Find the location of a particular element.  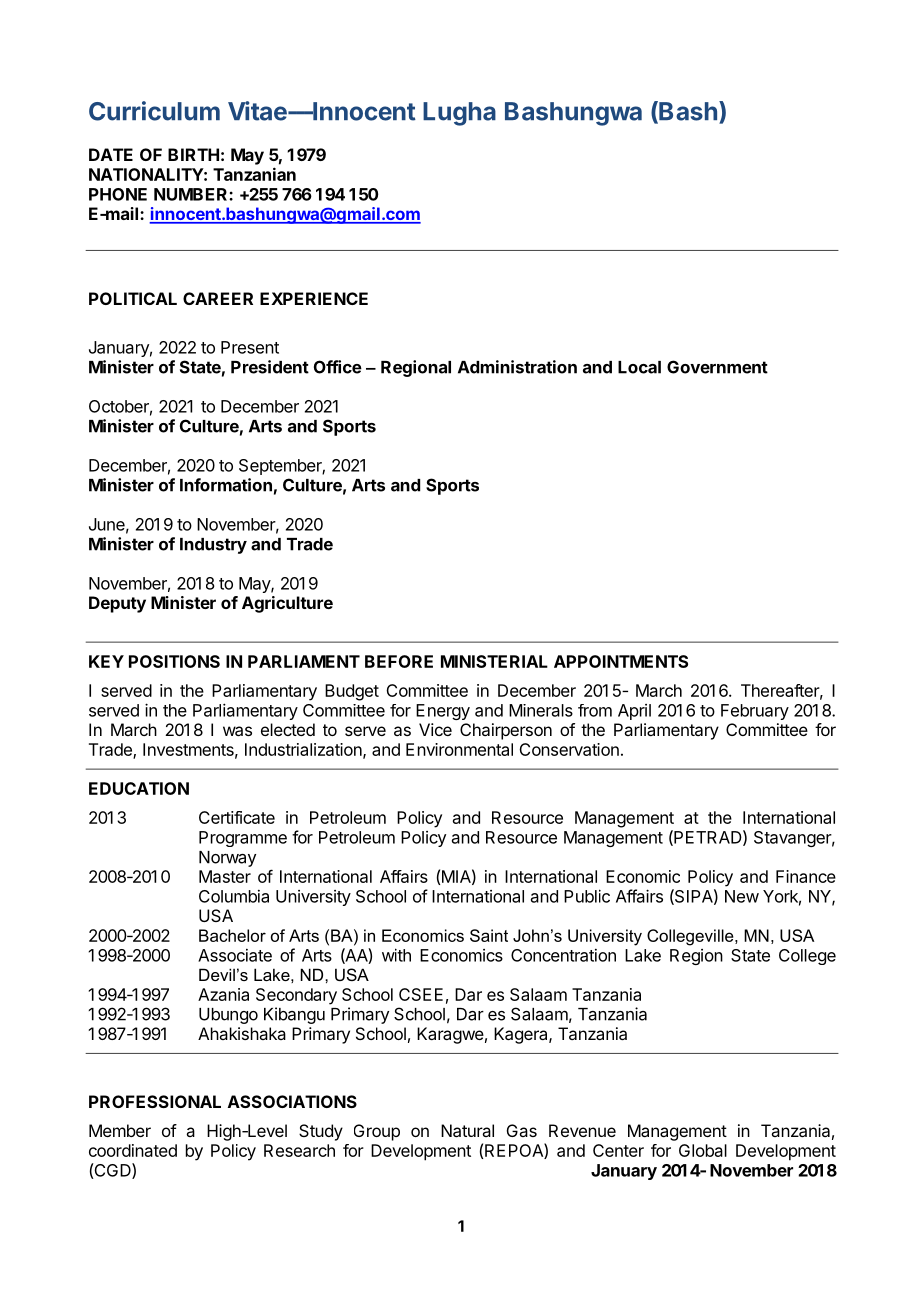

PROFESSIONAL is located at coordinates (155, 1101).
